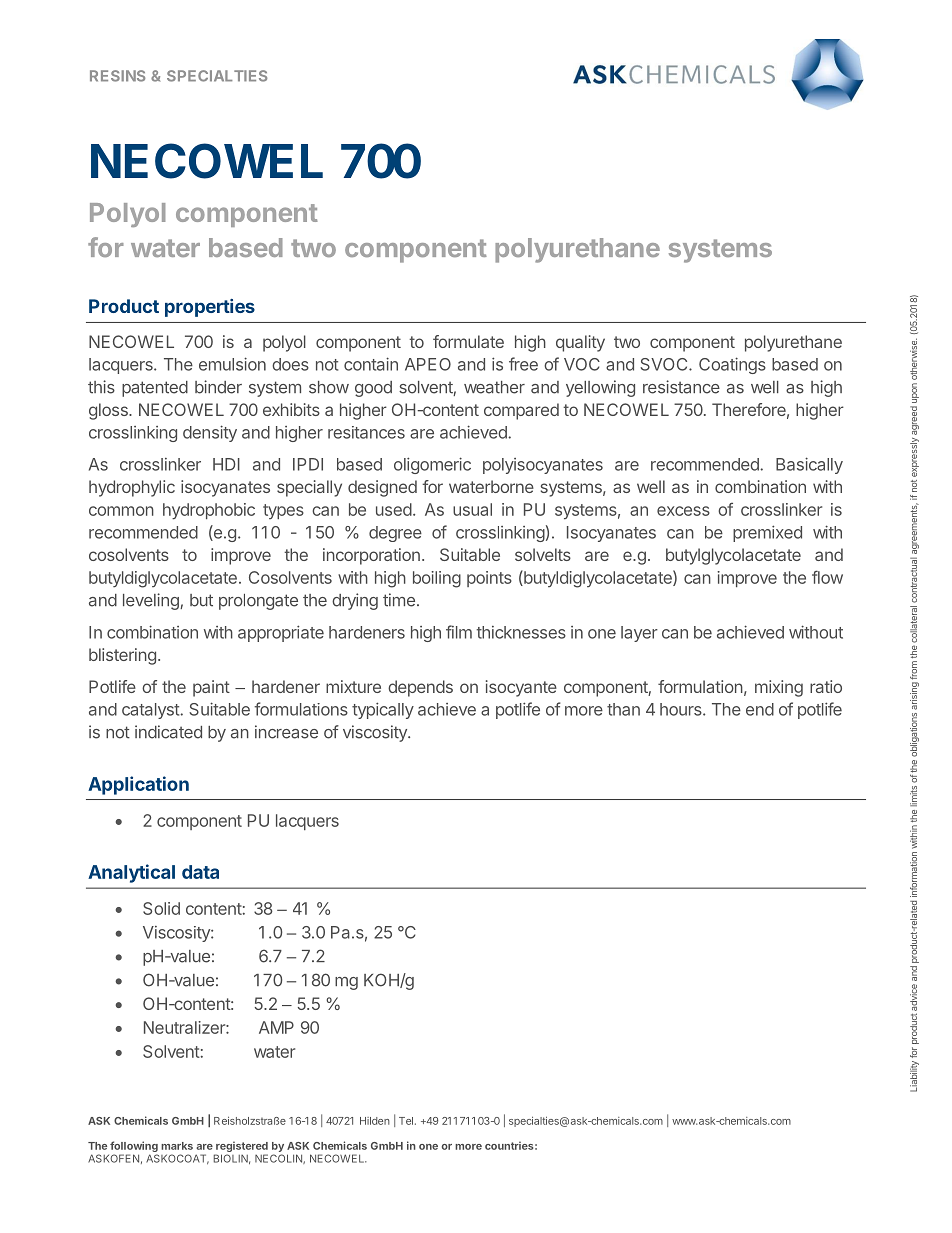  What do you see at coordinates (468, 341) in the document?
I see `formulate` at bounding box center [468, 341].
